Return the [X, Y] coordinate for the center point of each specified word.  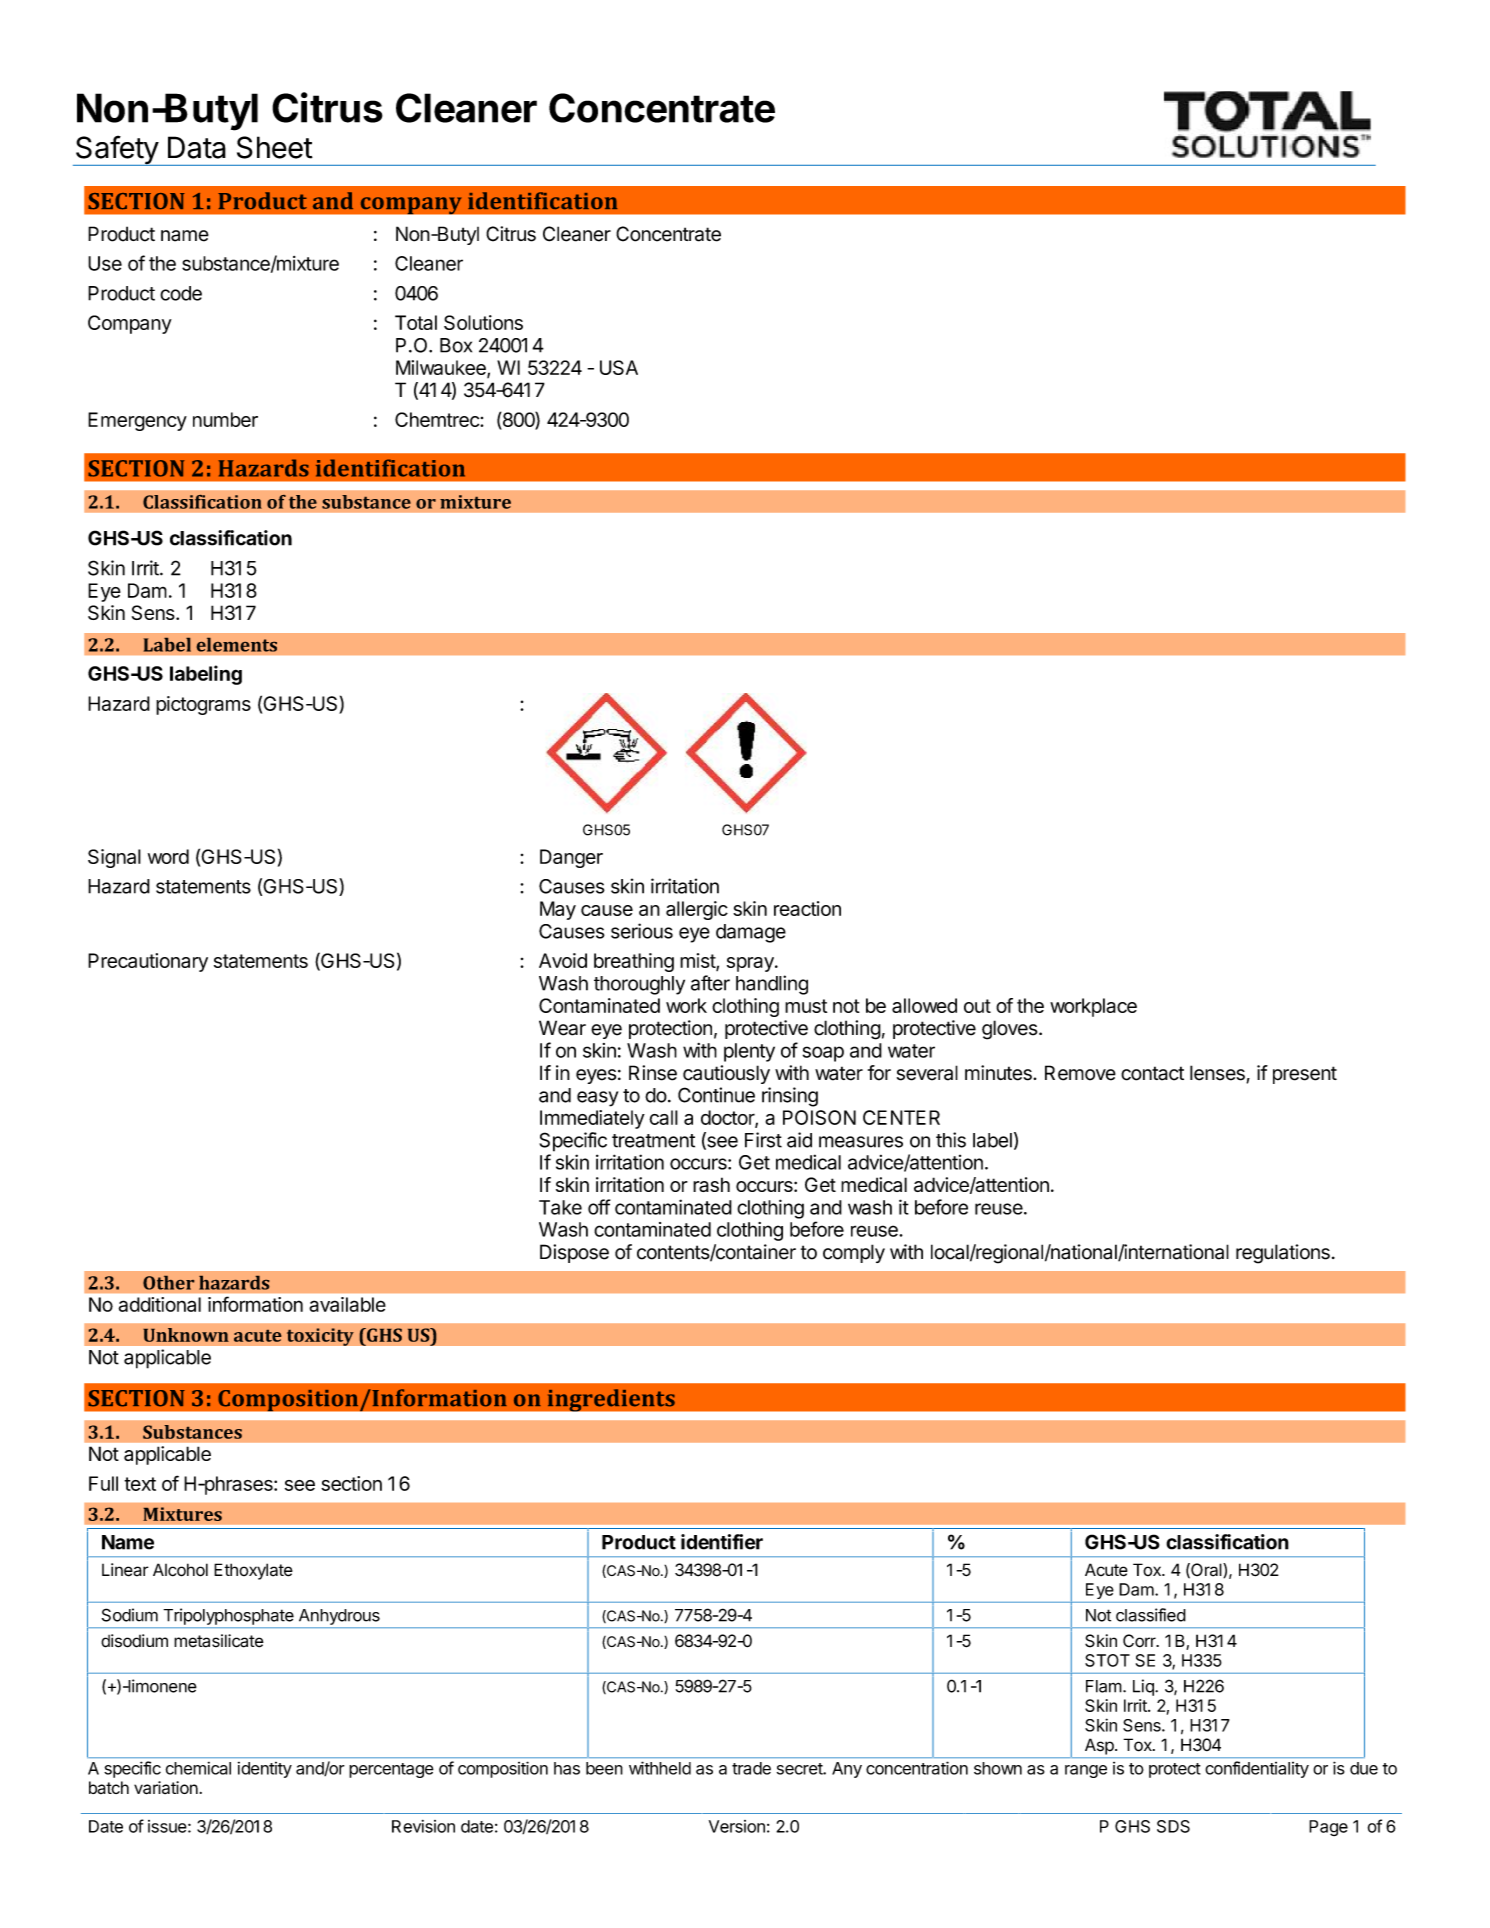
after [710, 983]
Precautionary [148, 962]
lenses [1218, 1074]
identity [265, 1770]
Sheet [275, 147]
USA [619, 367]
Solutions [483, 322]
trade [751, 1768]
